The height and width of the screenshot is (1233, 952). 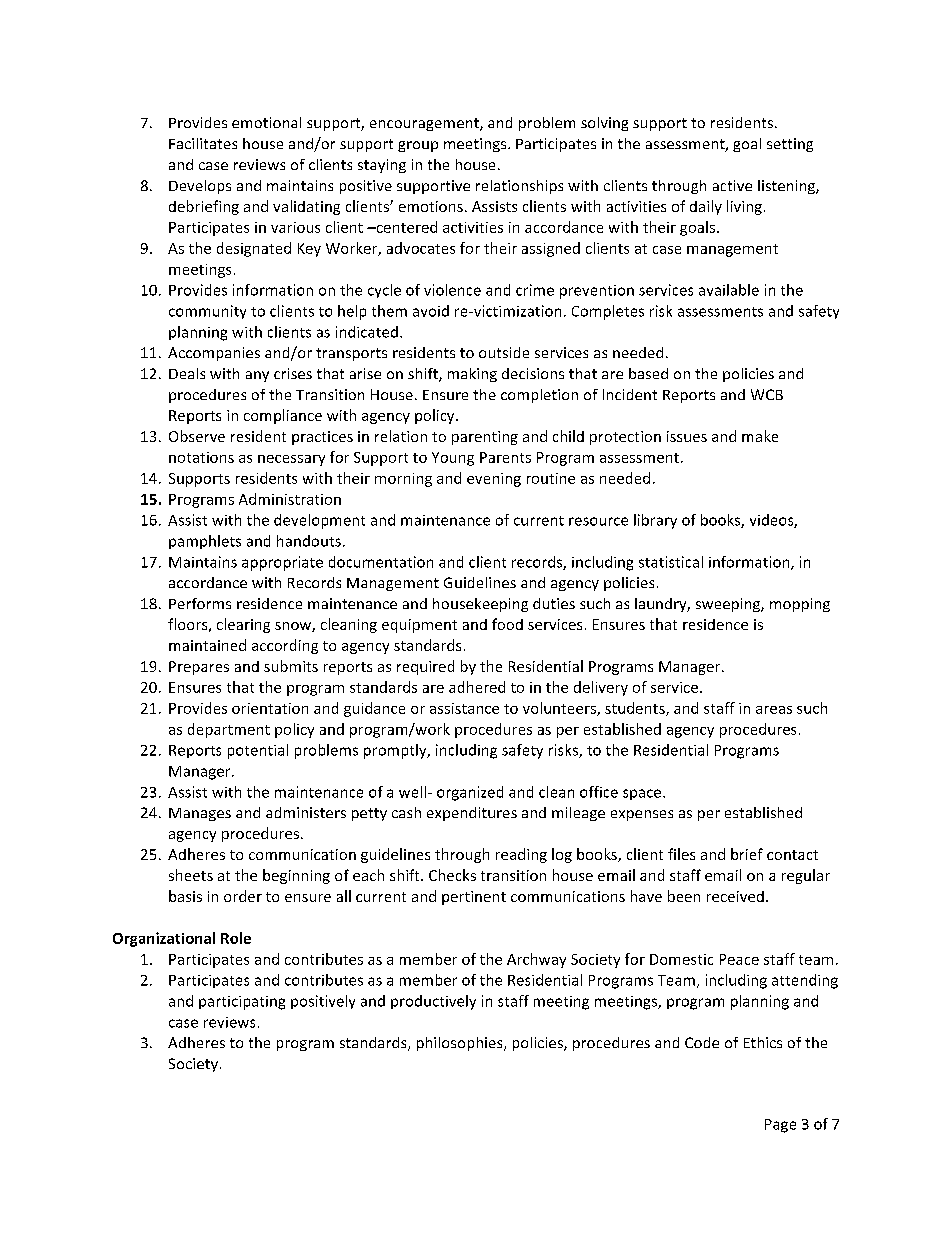 I want to click on making, so click(x=472, y=375).
